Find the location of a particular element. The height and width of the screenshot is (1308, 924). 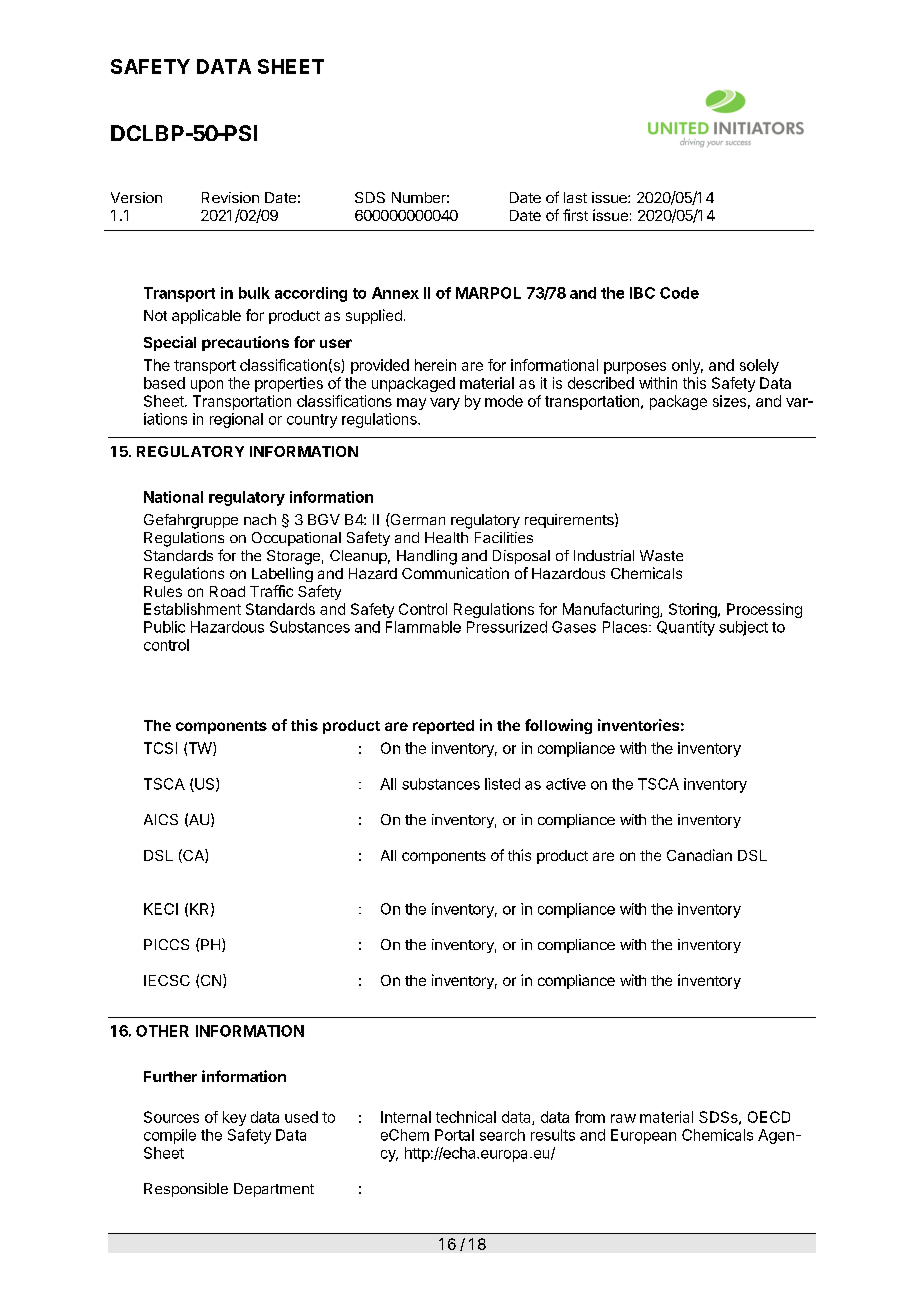

listed is located at coordinates (502, 784).
